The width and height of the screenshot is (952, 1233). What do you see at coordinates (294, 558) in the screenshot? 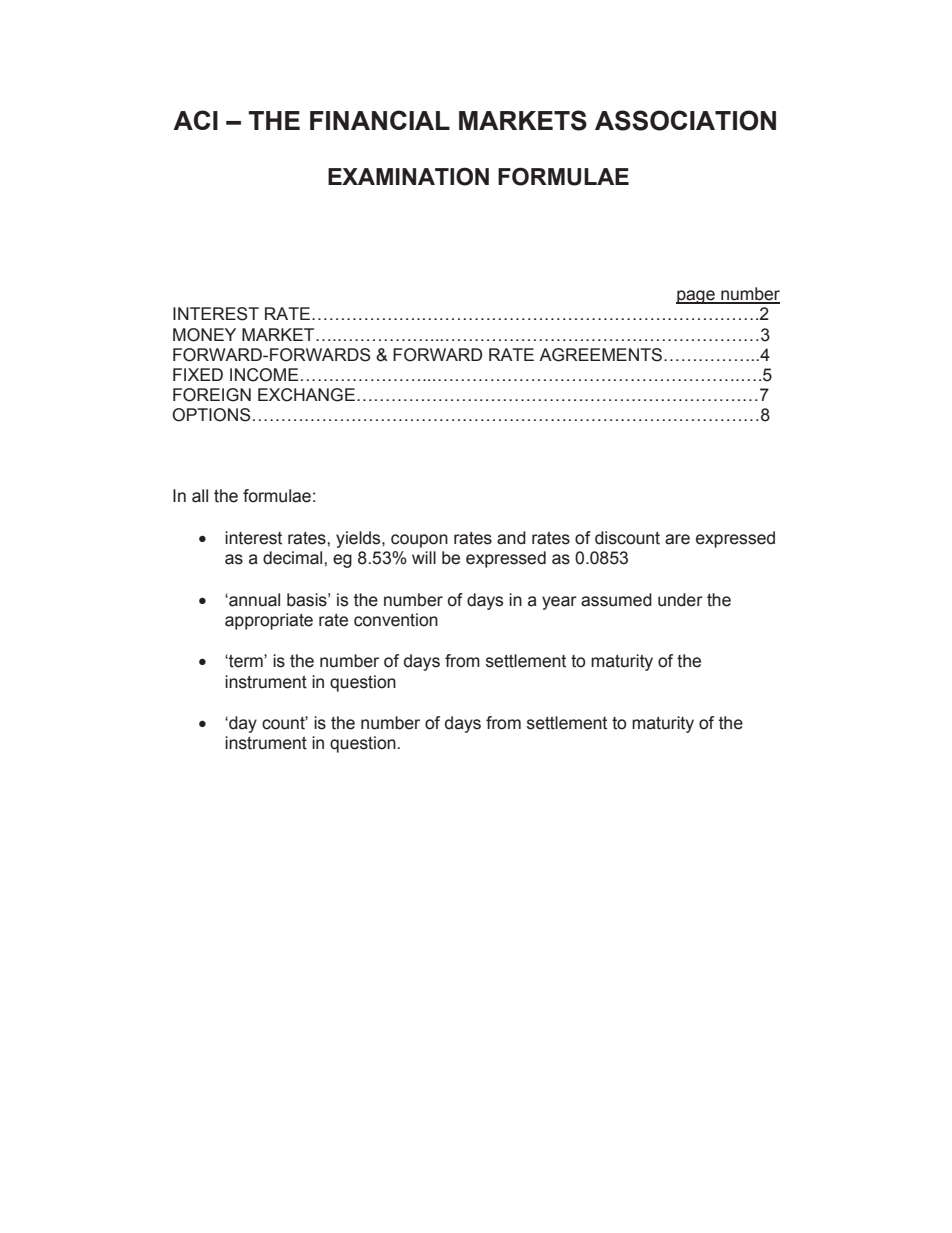
I see `decimal` at bounding box center [294, 558].
